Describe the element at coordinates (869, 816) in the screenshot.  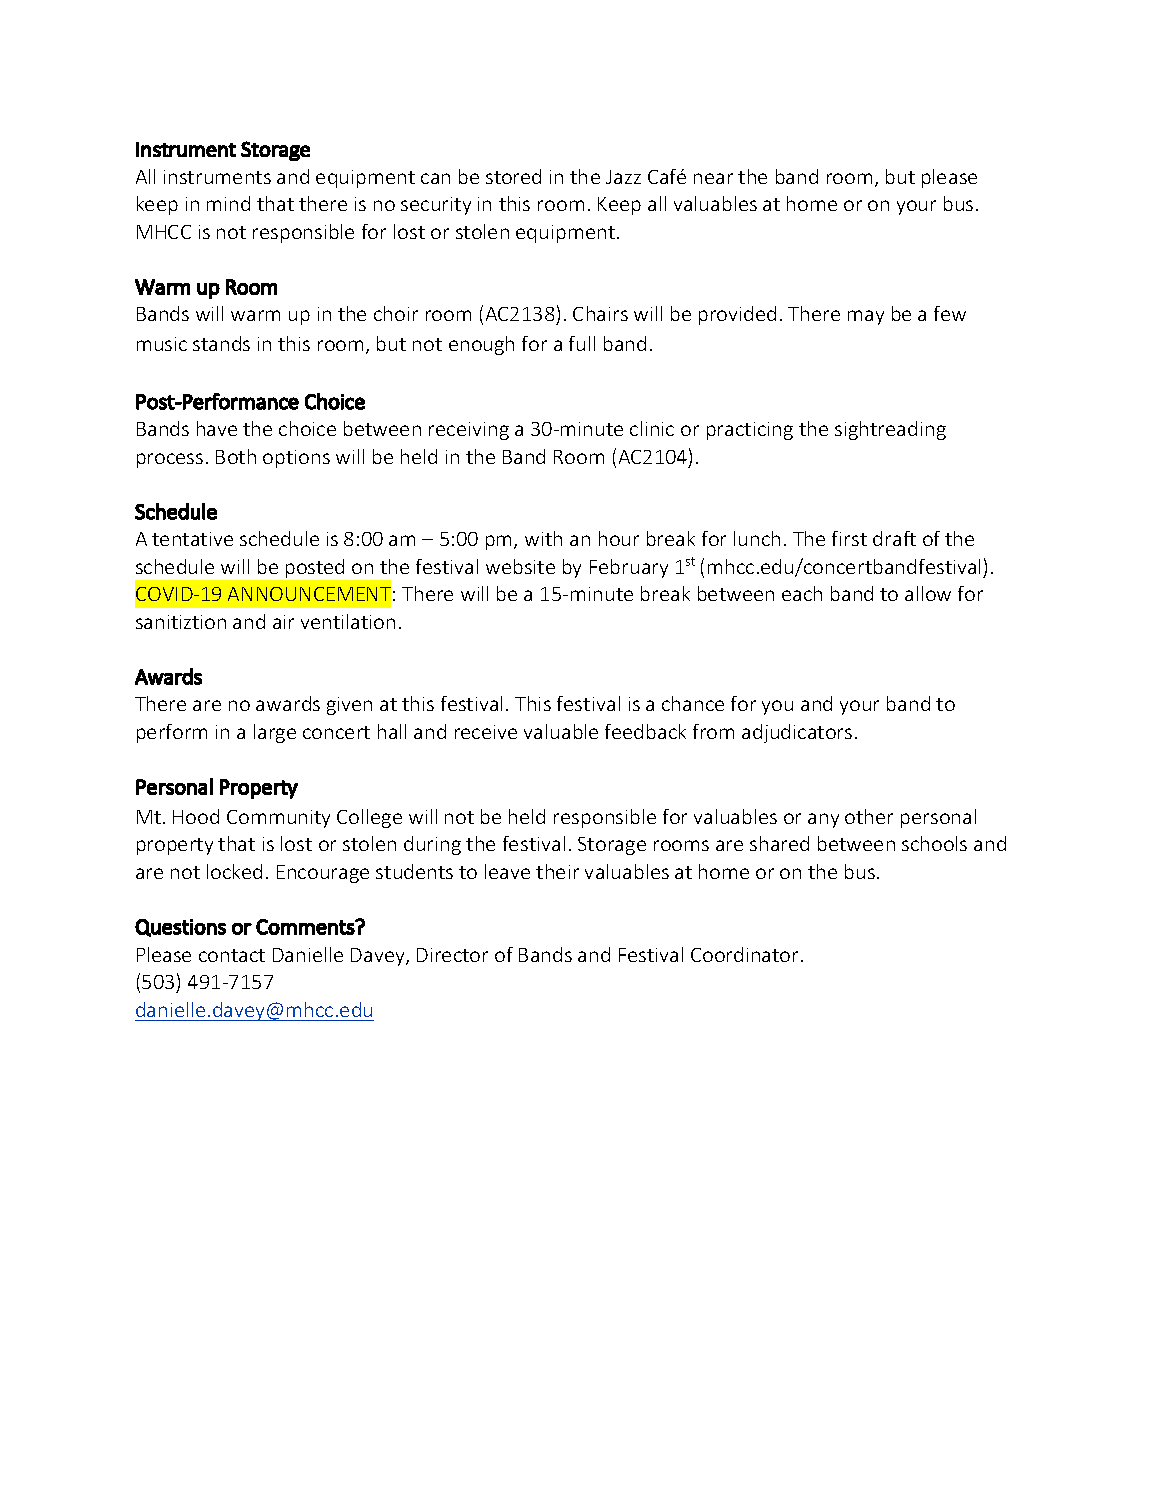
I see `other` at that location.
